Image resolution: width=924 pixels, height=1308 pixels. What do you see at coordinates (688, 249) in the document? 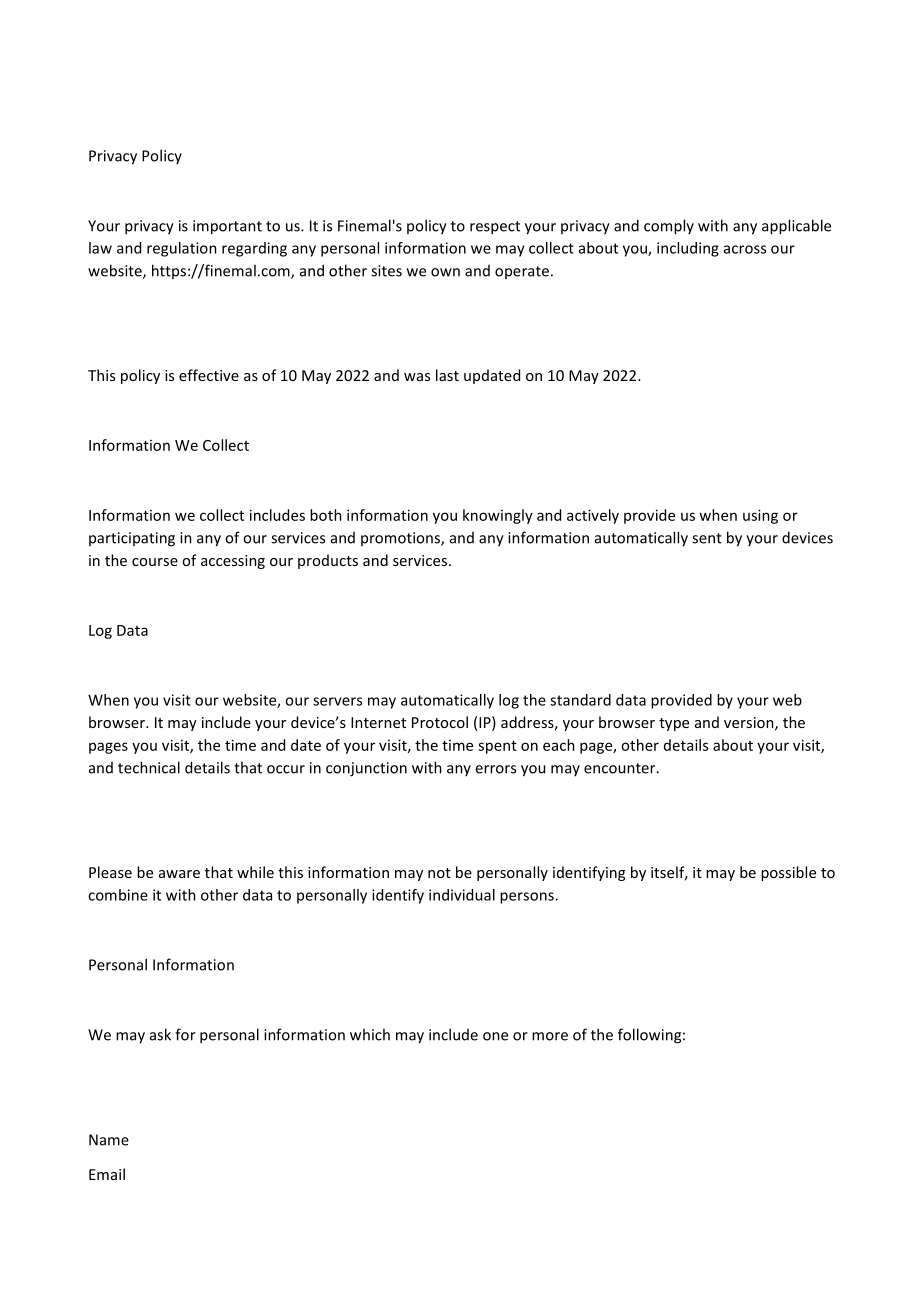
I see `including` at bounding box center [688, 249].
